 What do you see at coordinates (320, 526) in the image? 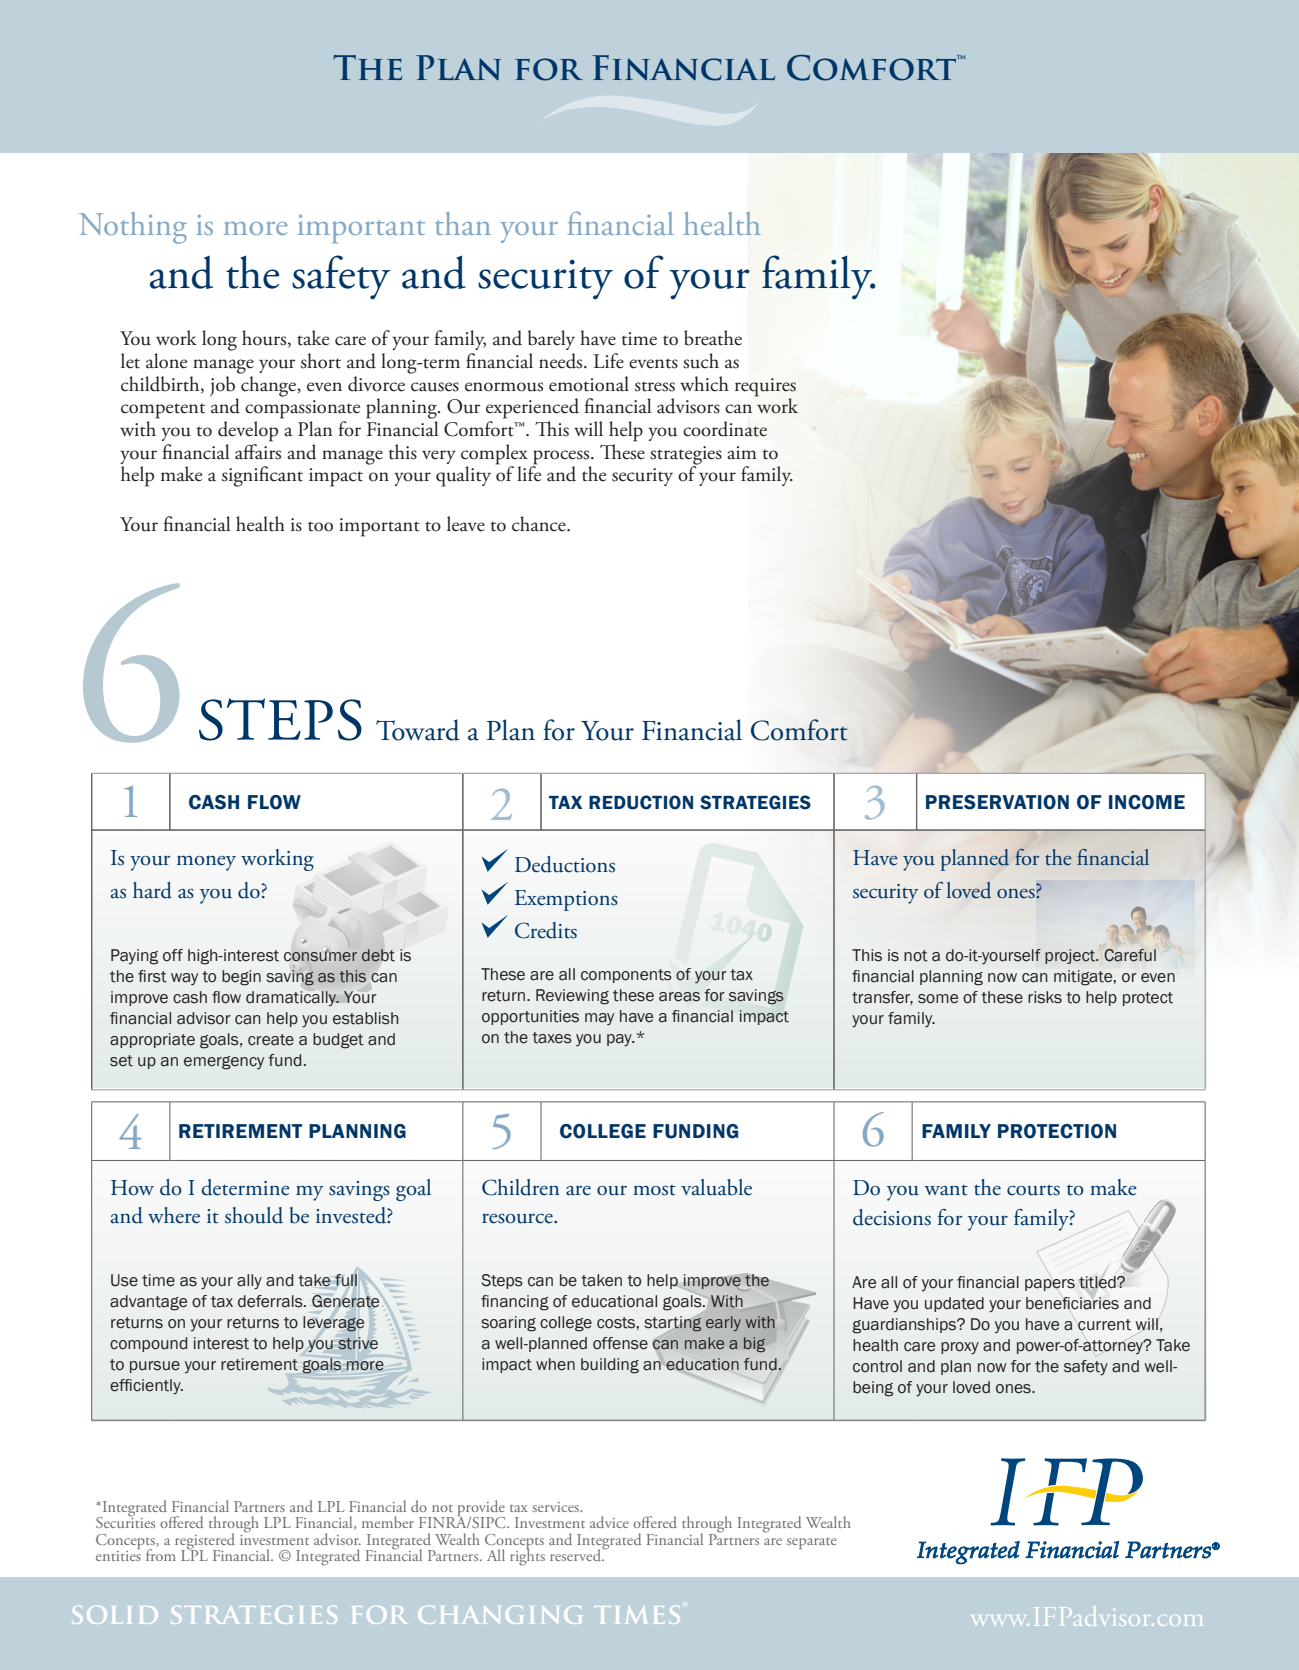
I see `too` at bounding box center [320, 526].
